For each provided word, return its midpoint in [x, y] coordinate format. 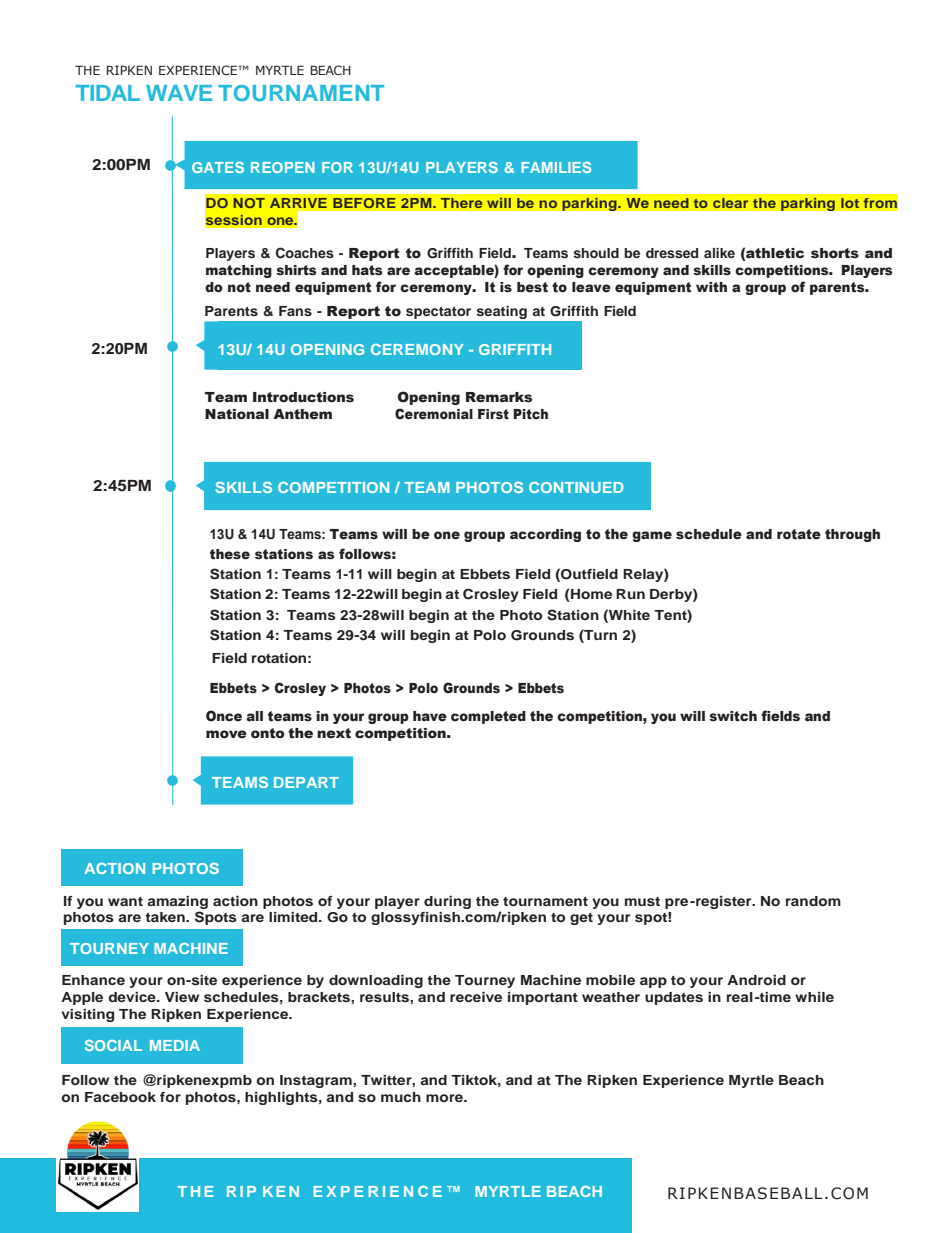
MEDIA [175, 1045]
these [230, 554]
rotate [799, 534]
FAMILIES [556, 167]
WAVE [179, 93]
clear [730, 203]
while [814, 997]
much [401, 1097]
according [545, 535]
